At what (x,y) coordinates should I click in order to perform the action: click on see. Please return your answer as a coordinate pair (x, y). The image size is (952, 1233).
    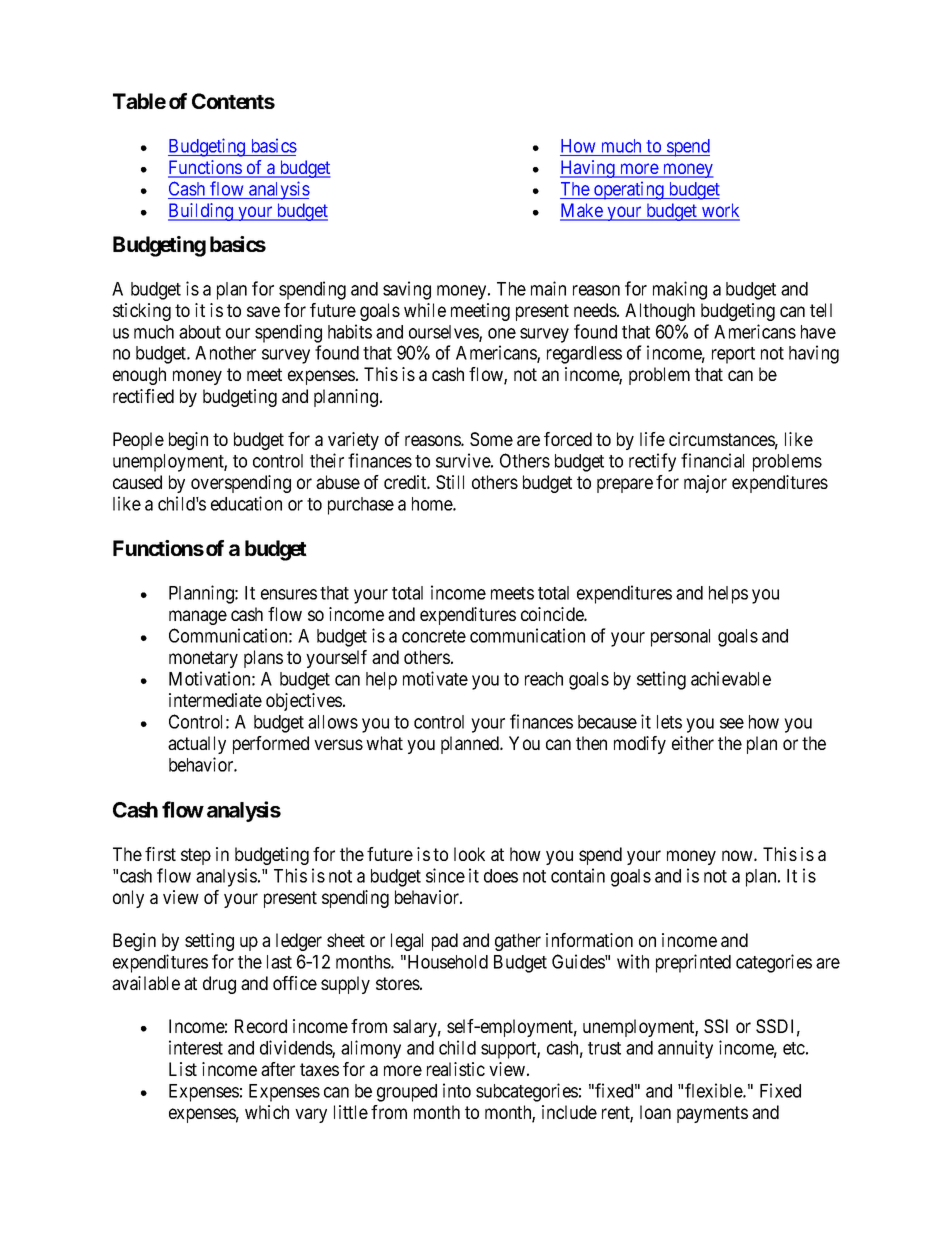
    Looking at the image, I should click on (732, 723).
